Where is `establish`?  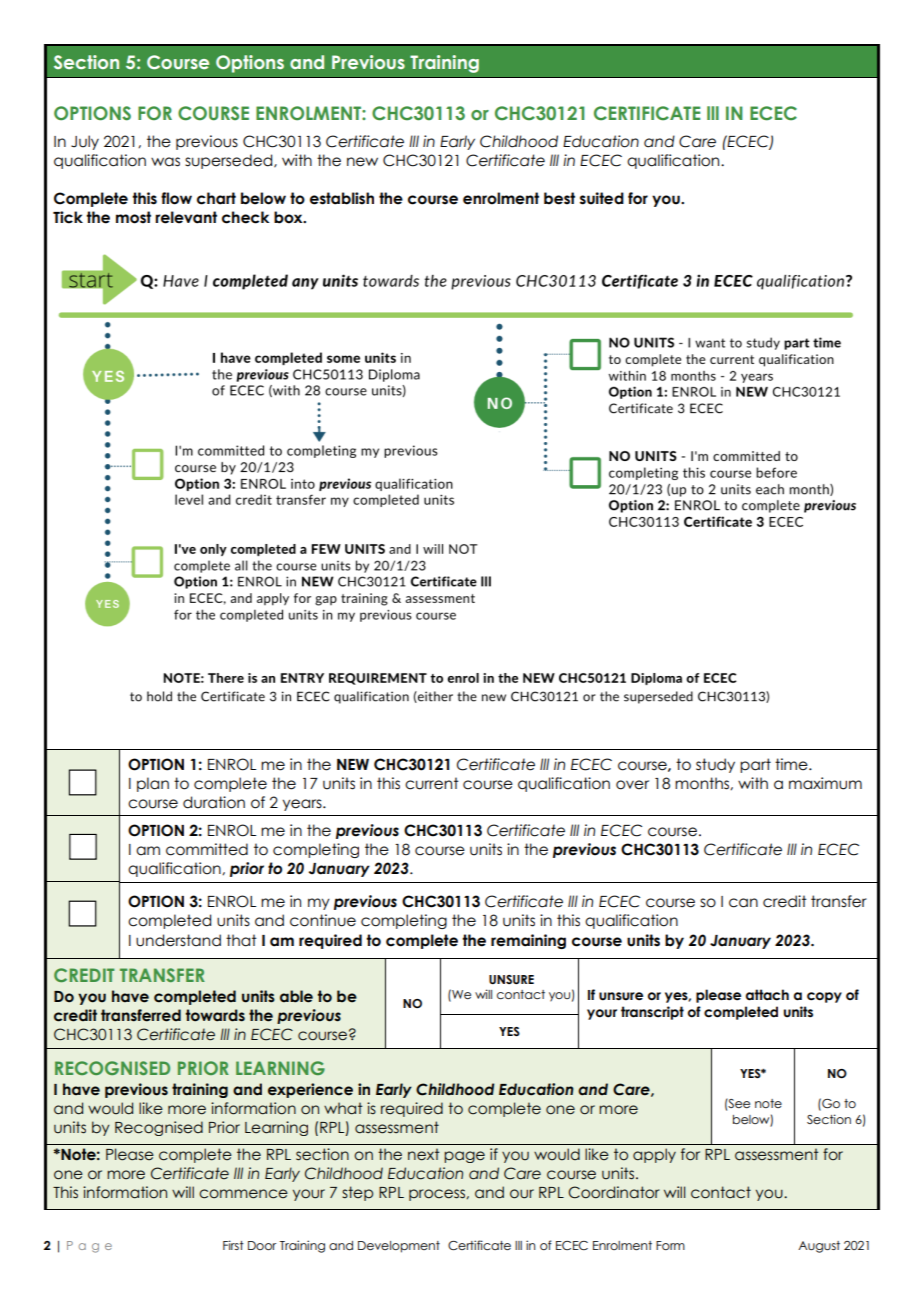 establish is located at coordinates (342, 198).
